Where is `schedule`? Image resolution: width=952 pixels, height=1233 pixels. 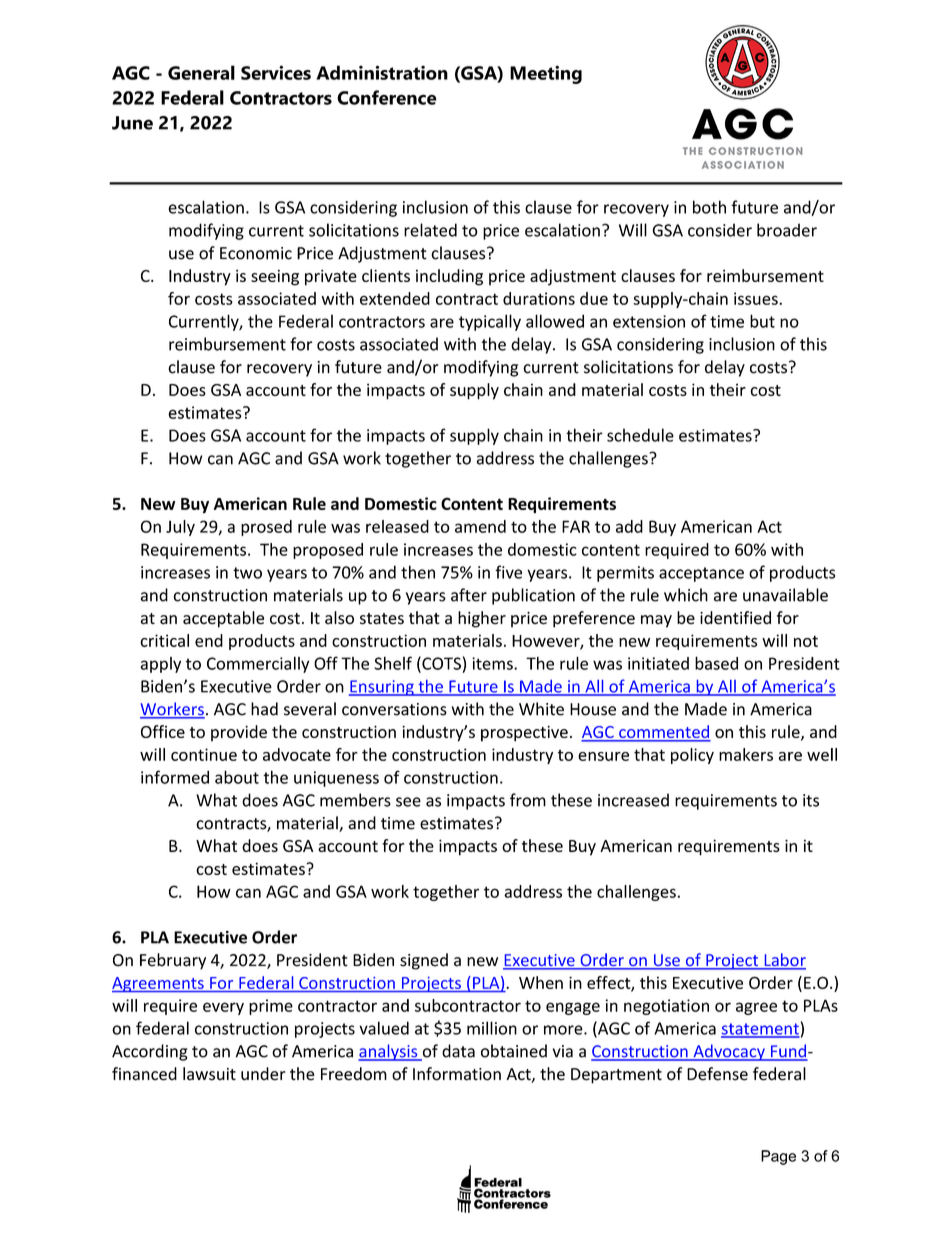 schedule is located at coordinates (640, 435).
